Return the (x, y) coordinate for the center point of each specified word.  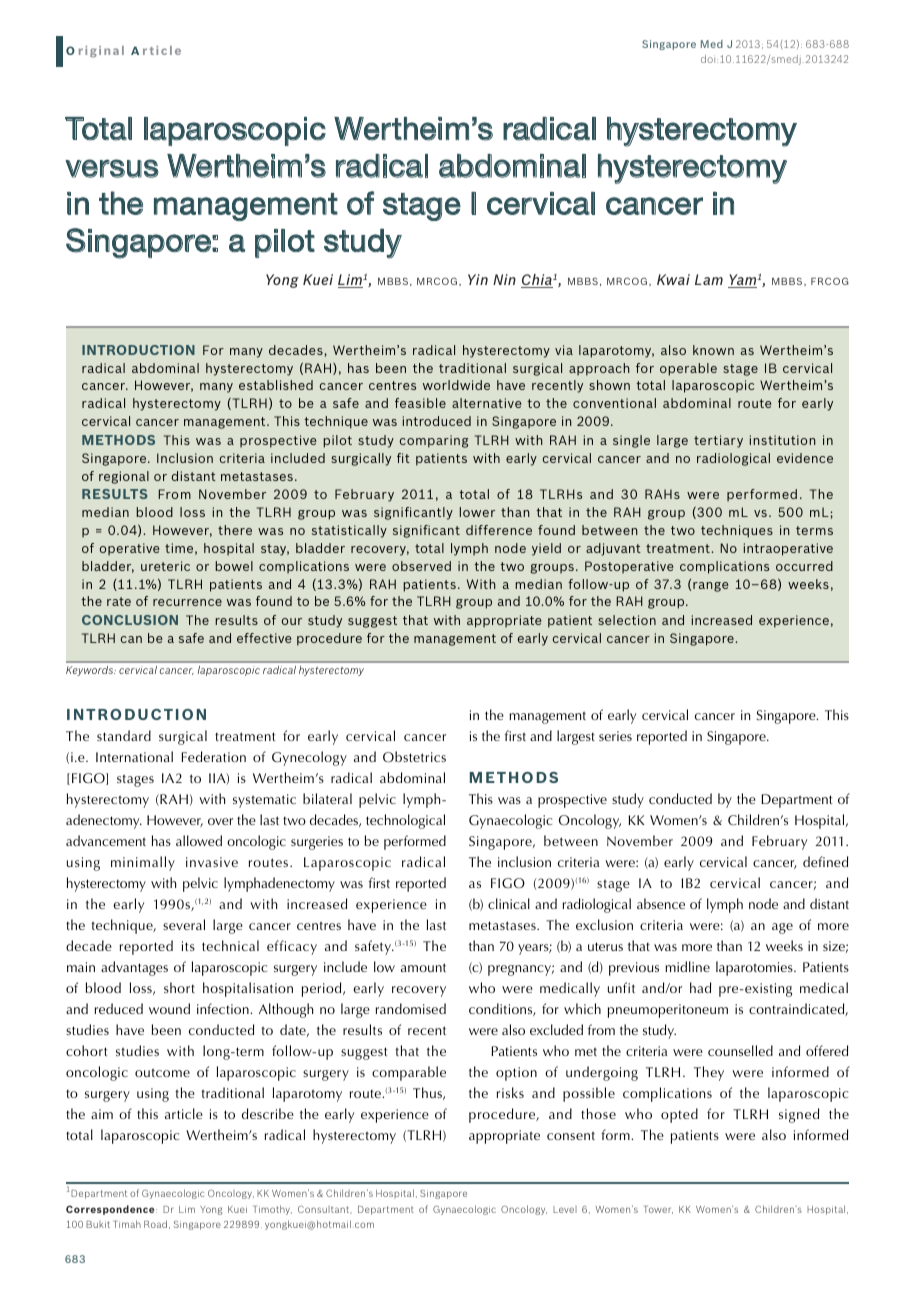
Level (565, 1209)
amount (423, 967)
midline (687, 966)
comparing (433, 441)
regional (124, 477)
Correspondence (111, 1210)
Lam (709, 279)
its (188, 946)
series (615, 736)
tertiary (718, 441)
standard (124, 735)
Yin (478, 279)
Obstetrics (414, 756)
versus (112, 168)
